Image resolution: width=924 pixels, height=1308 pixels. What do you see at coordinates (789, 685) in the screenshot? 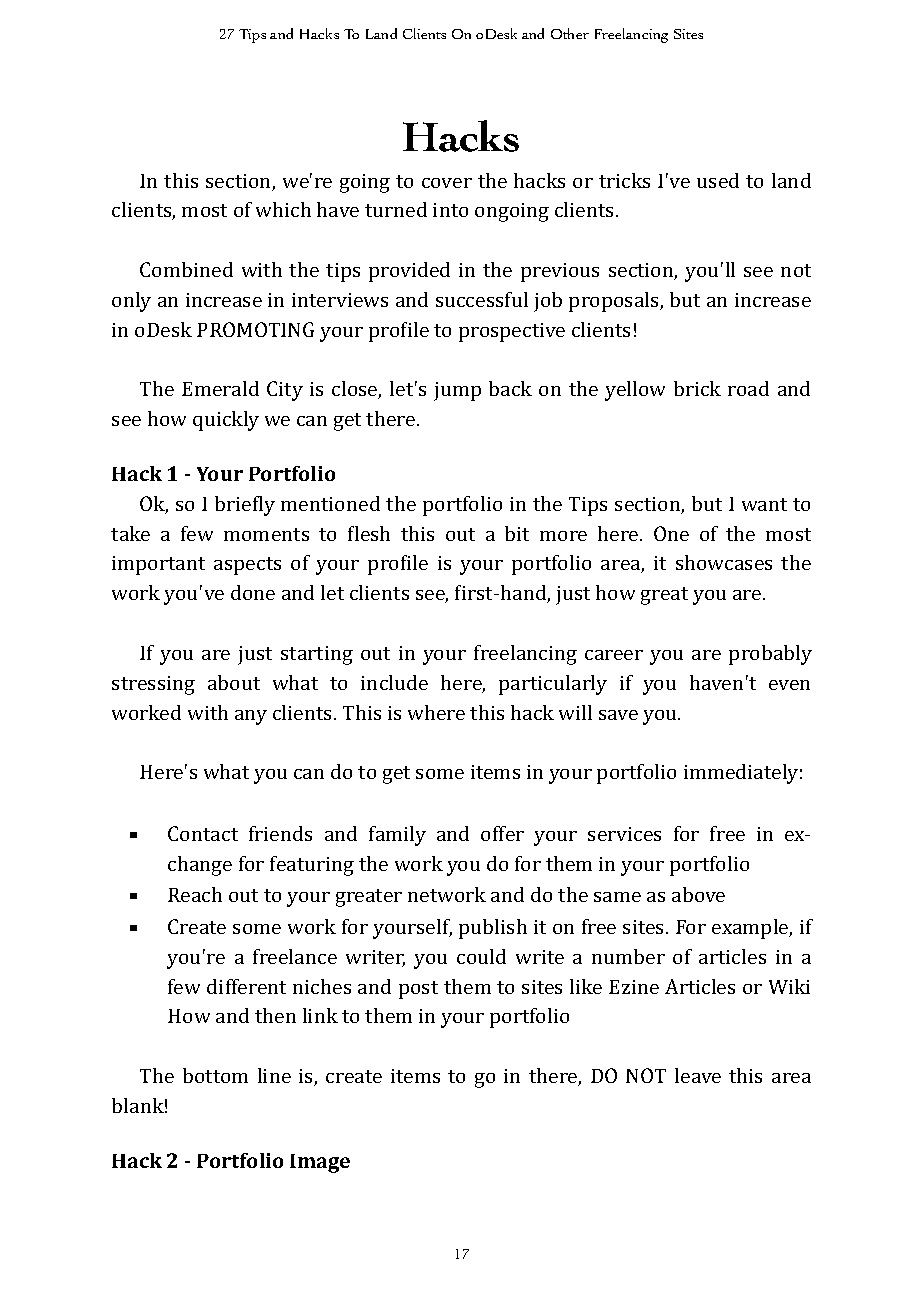
I see `even` at bounding box center [789, 685].
